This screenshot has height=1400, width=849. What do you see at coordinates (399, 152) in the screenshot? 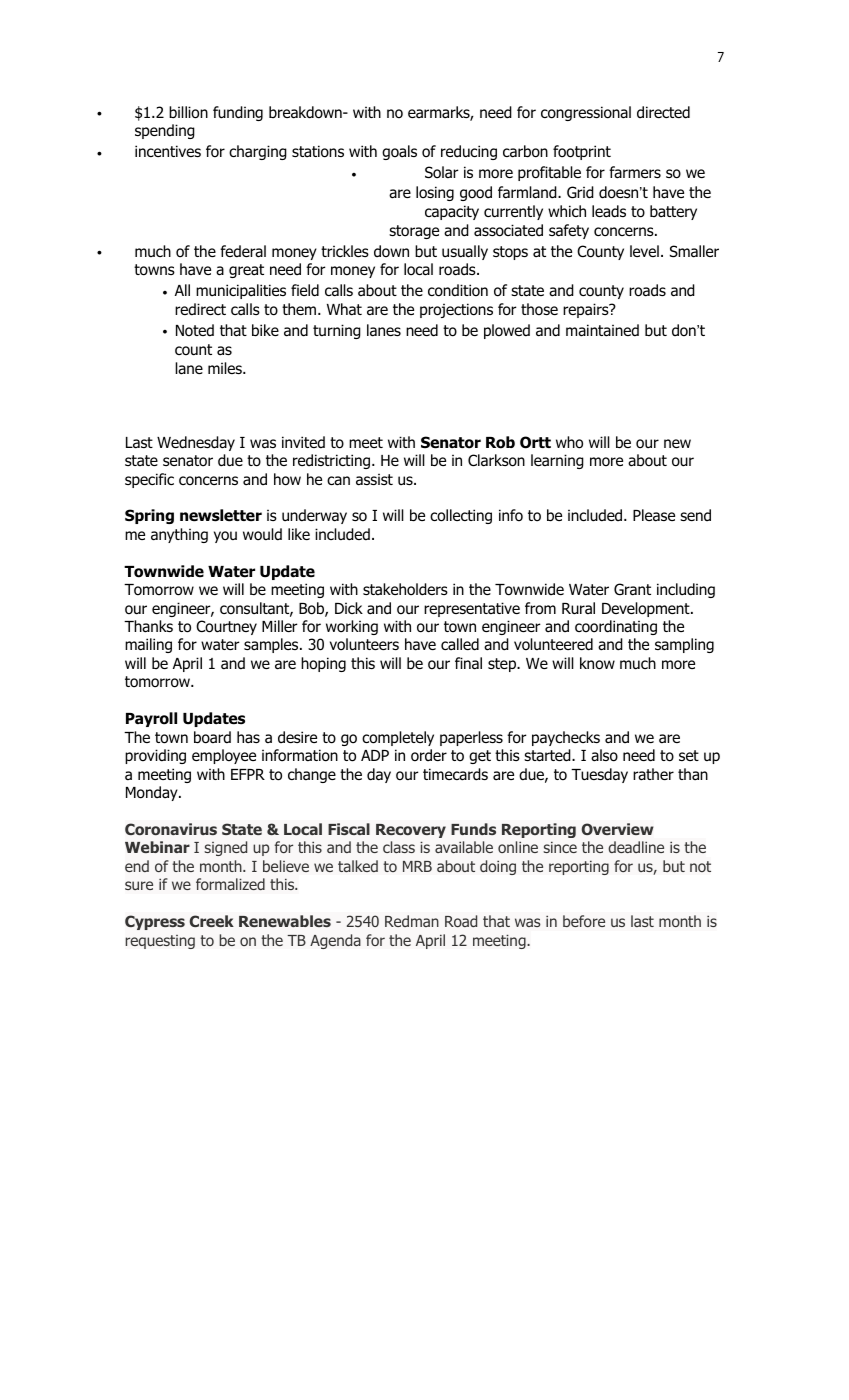
I see `goals` at bounding box center [399, 152].
